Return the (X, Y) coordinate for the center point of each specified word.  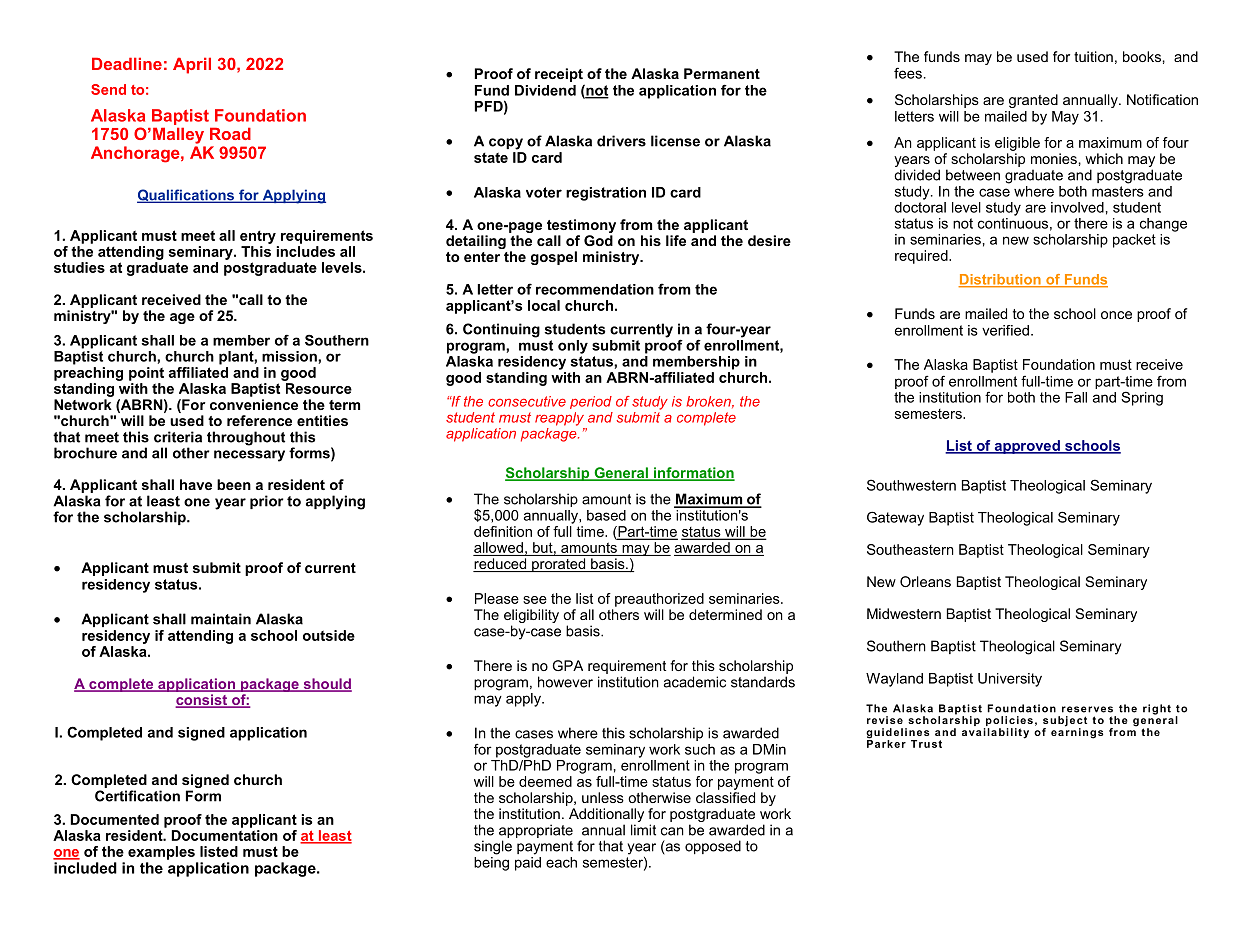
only (573, 347)
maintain (221, 619)
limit (643, 830)
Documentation (225, 835)
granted (1033, 101)
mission (290, 356)
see (535, 600)
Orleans (925, 581)
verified (1005, 330)
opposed (713, 847)
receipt (559, 75)
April (192, 65)
